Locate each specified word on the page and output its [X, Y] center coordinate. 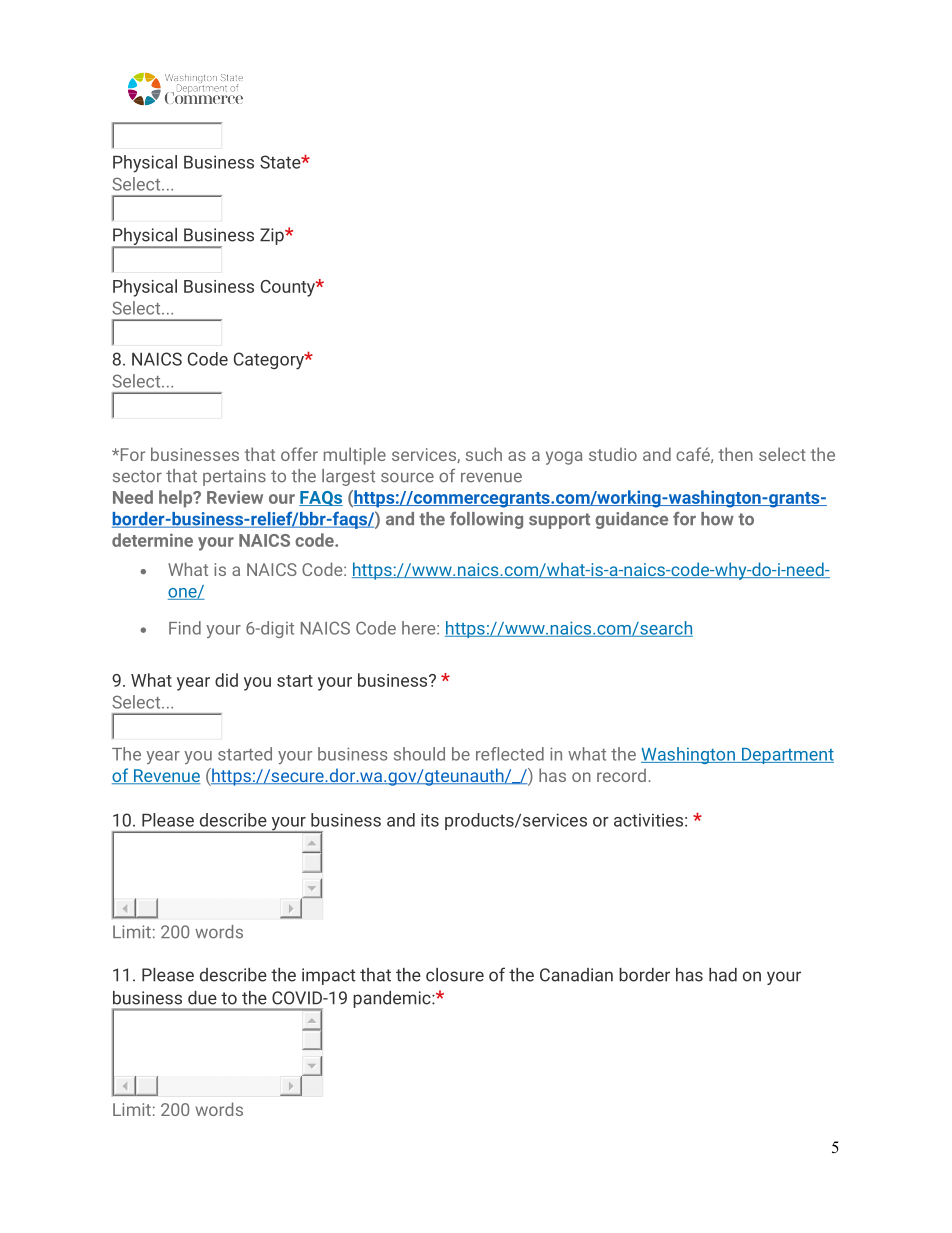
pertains [234, 477]
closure [455, 975]
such [484, 454]
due [202, 998]
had [723, 975]
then [736, 454]
